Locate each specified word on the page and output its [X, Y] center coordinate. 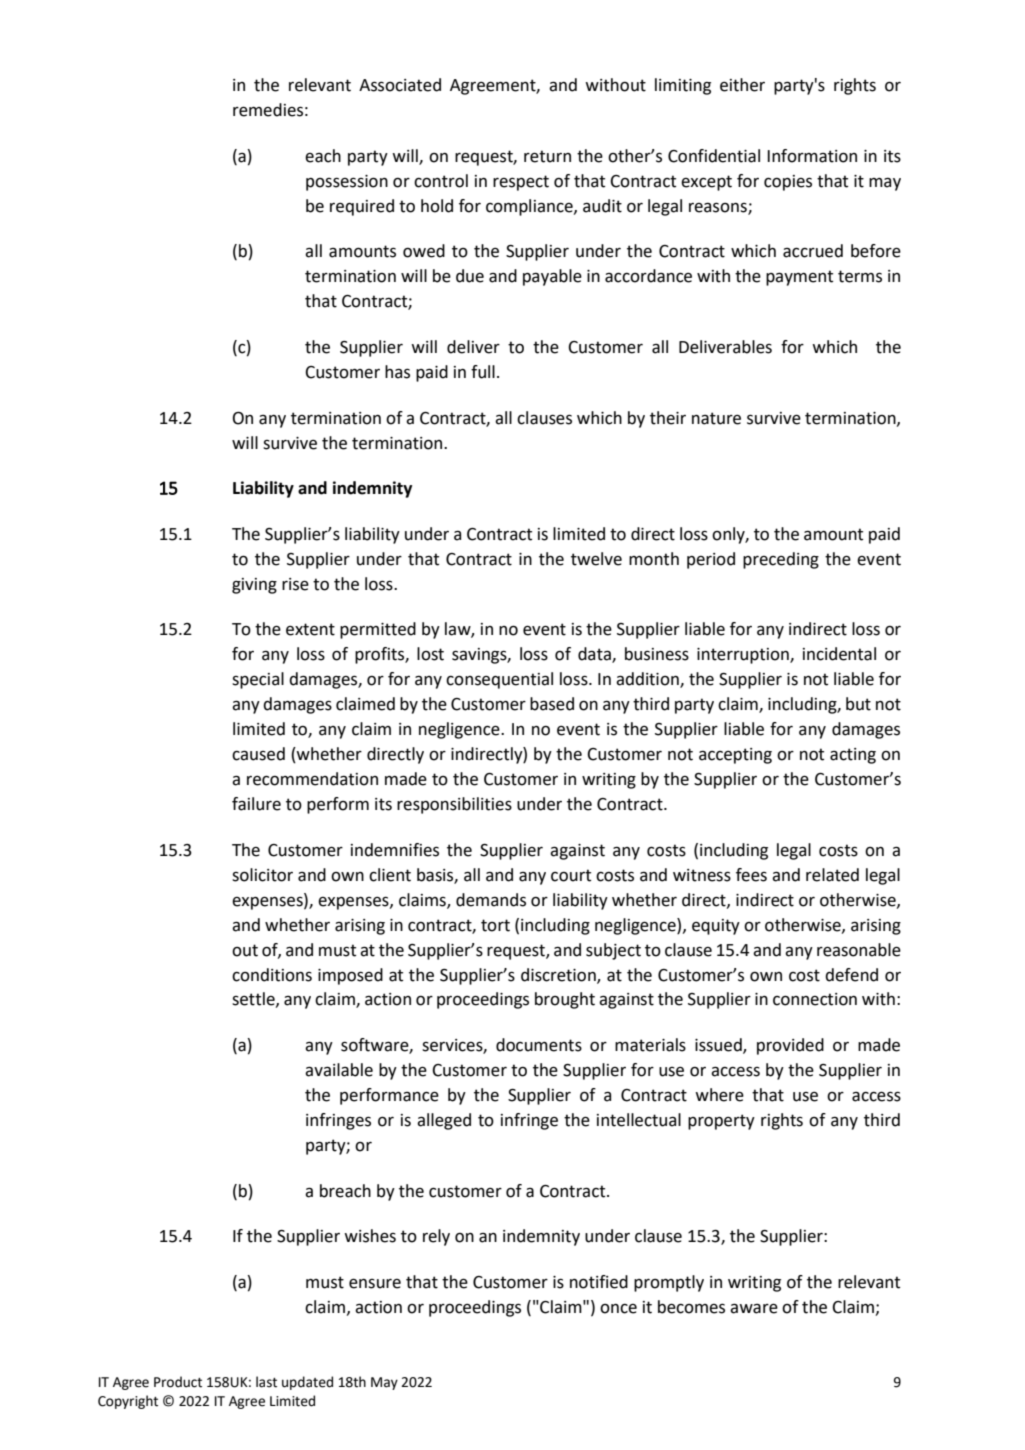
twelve [596, 559]
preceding [781, 560]
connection [815, 999]
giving [254, 586]
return [547, 156]
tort [495, 925]
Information [812, 156]
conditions [272, 975]
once [618, 1309]
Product [178, 1382]
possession [347, 183]
